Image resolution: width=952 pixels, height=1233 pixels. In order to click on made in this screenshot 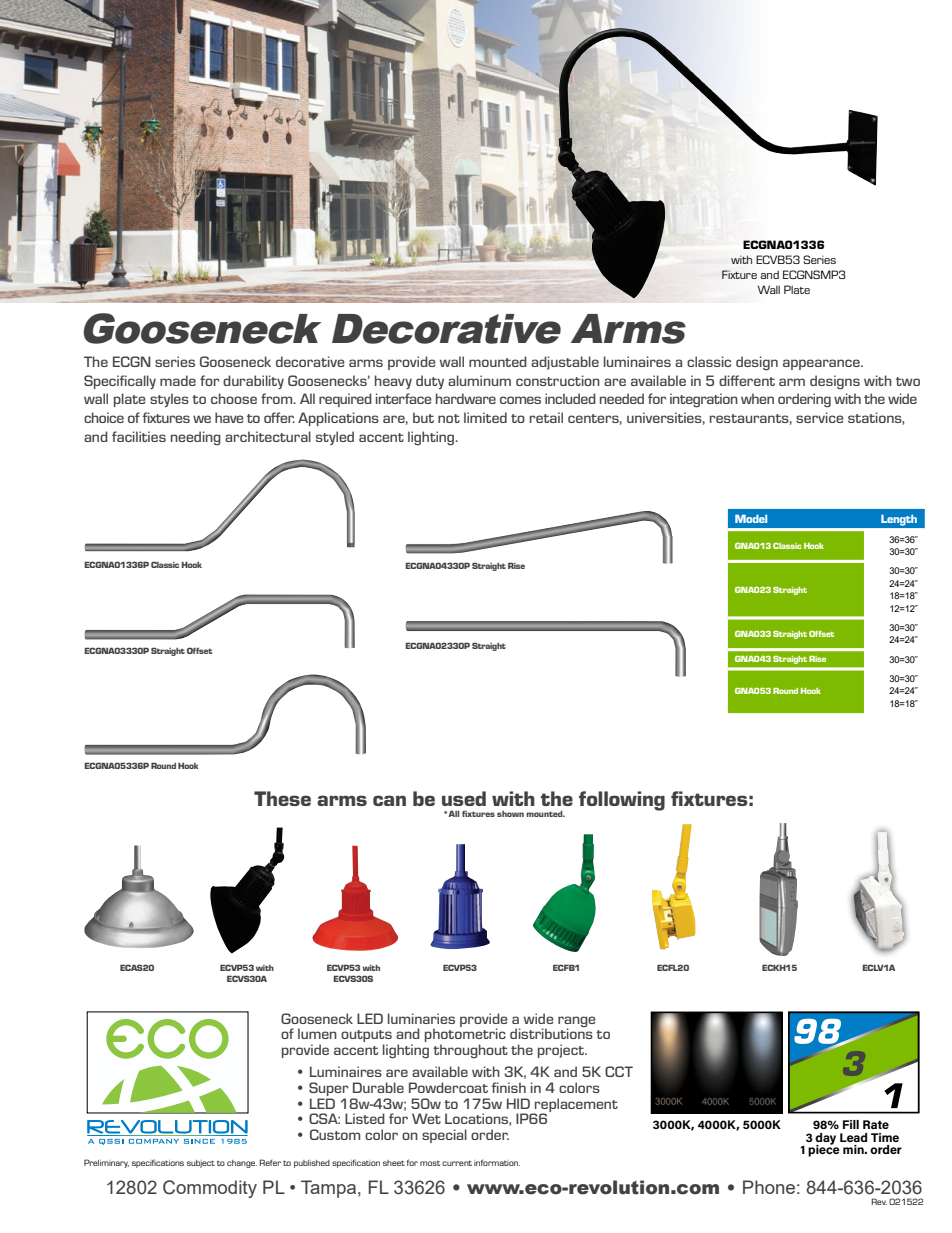, I will do `click(178, 380)`.
